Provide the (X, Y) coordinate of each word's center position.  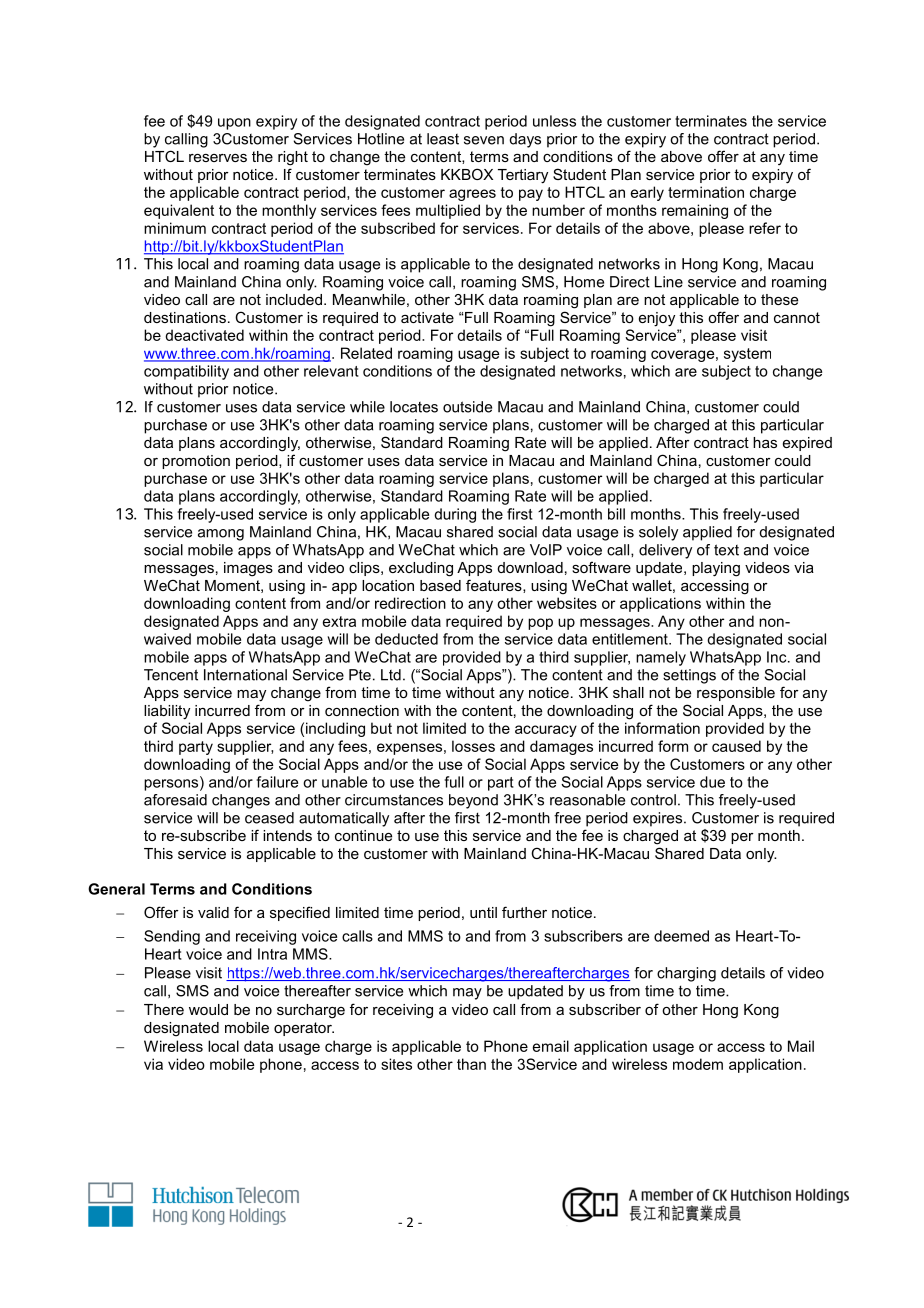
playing (716, 569)
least (443, 139)
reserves (218, 158)
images (248, 569)
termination (706, 192)
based (440, 585)
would (208, 1009)
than (471, 1064)
